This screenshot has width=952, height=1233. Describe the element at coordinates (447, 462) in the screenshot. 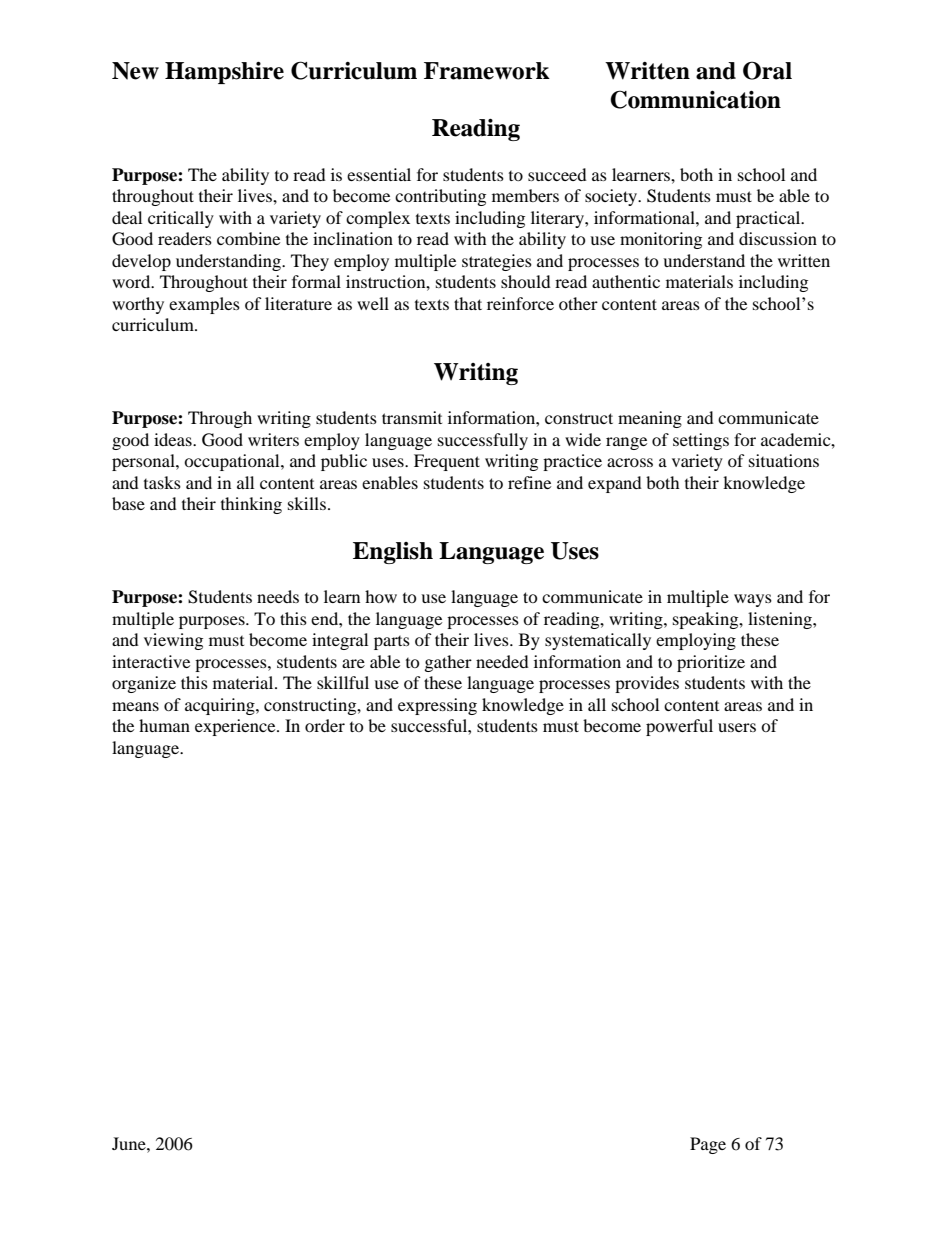

I see `Frequent` at that location.
